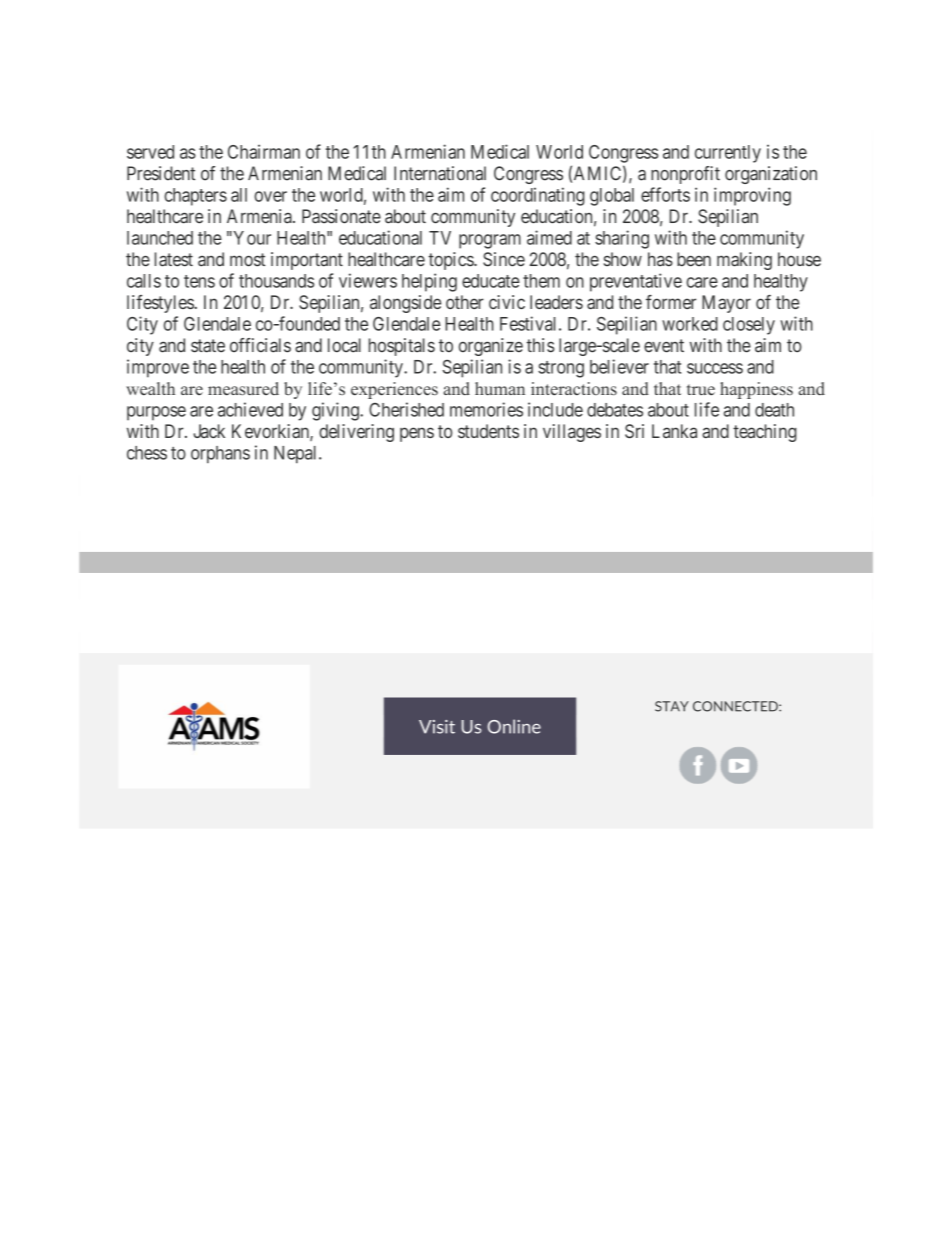 The height and width of the image is (1233, 952). What do you see at coordinates (264, 151) in the image?
I see `Chairman` at bounding box center [264, 151].
